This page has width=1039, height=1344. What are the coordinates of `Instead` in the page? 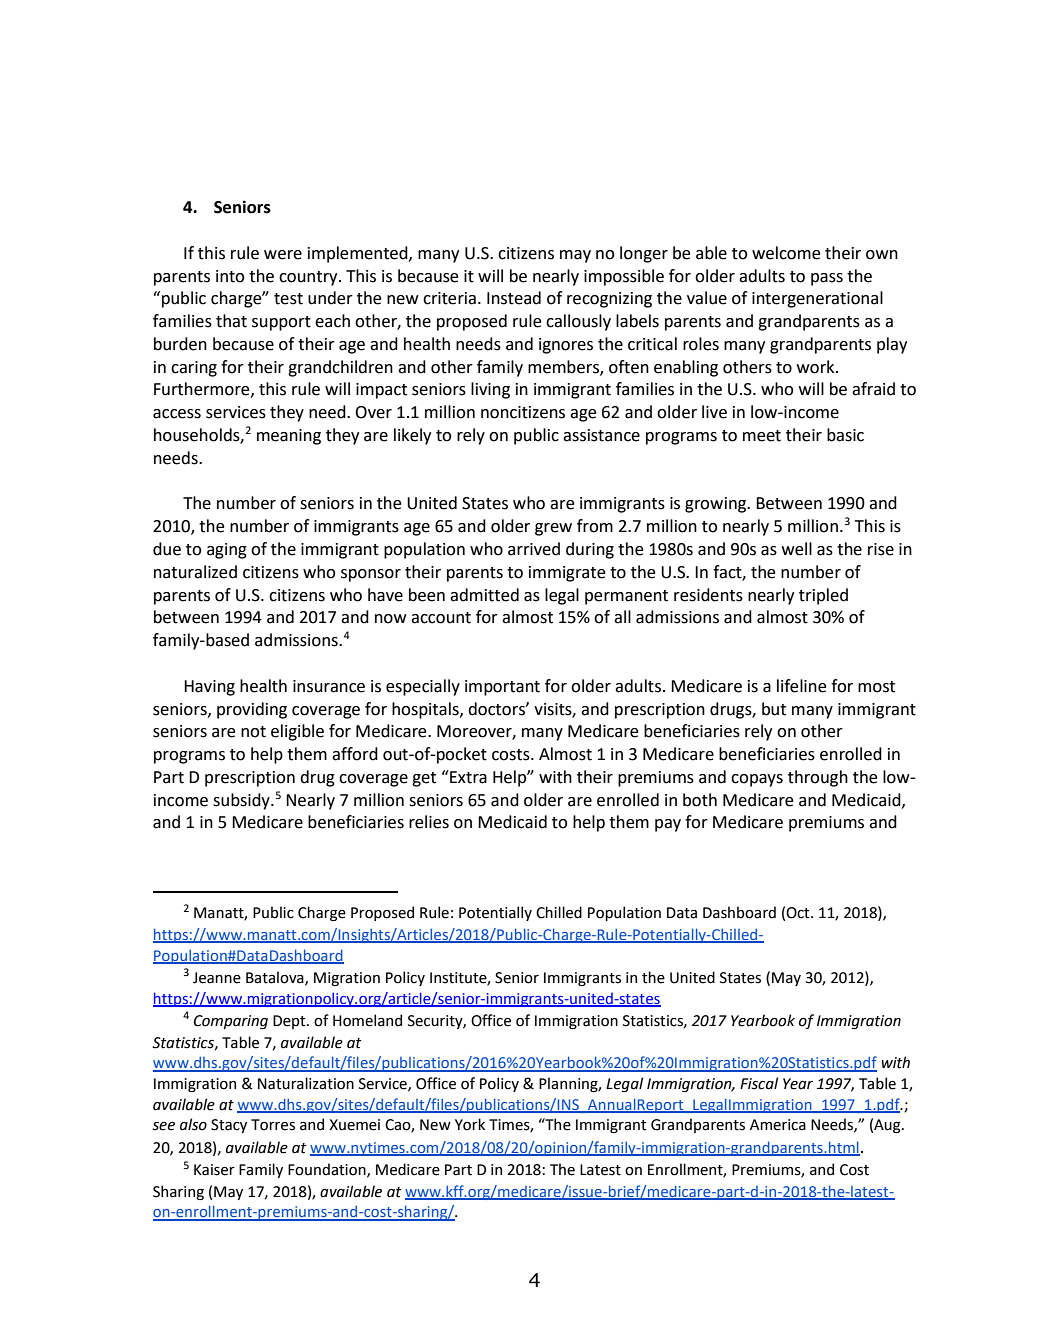 It's located at (514, 298).
